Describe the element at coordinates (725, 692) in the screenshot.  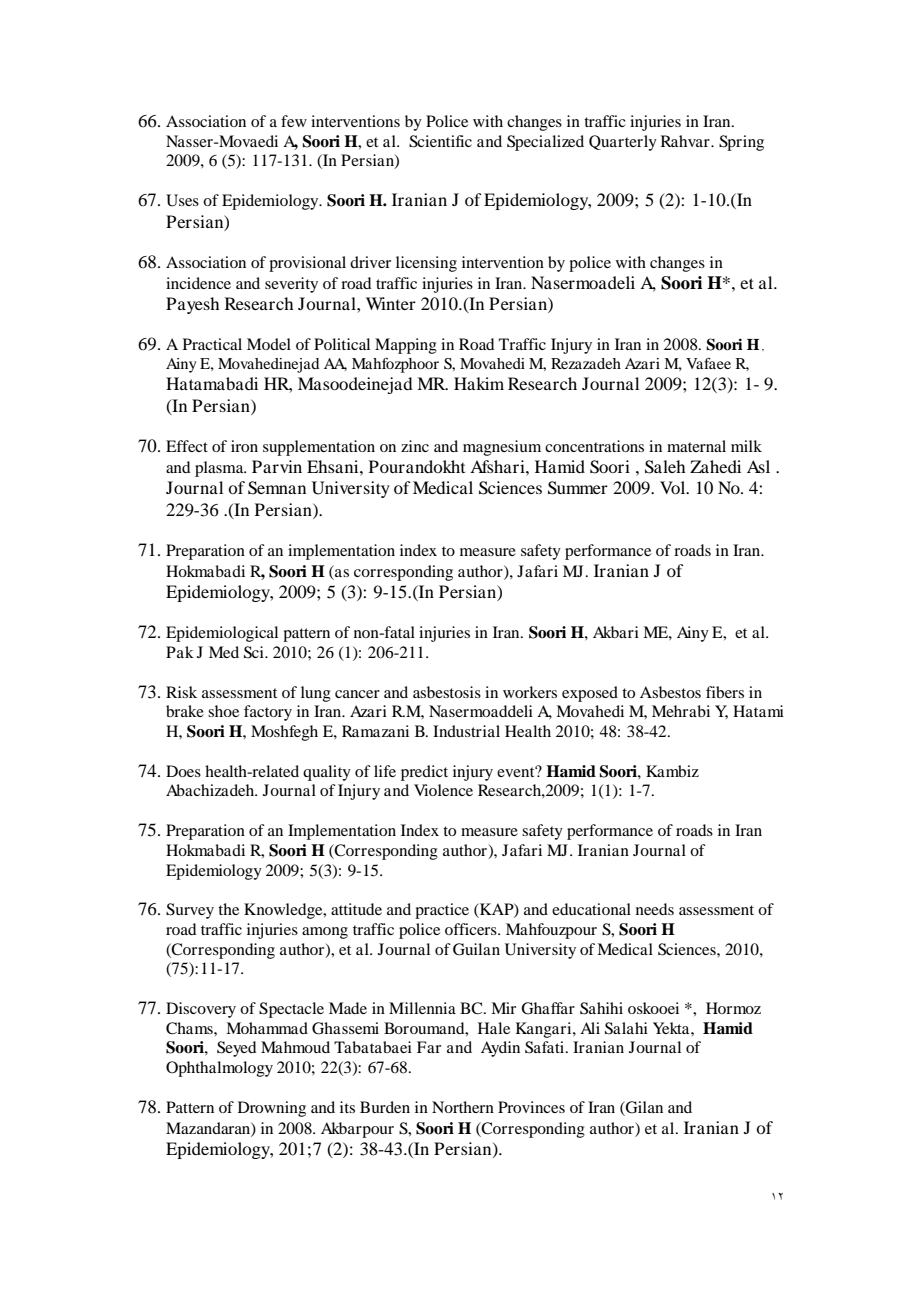
I see `fibers` at that location.
